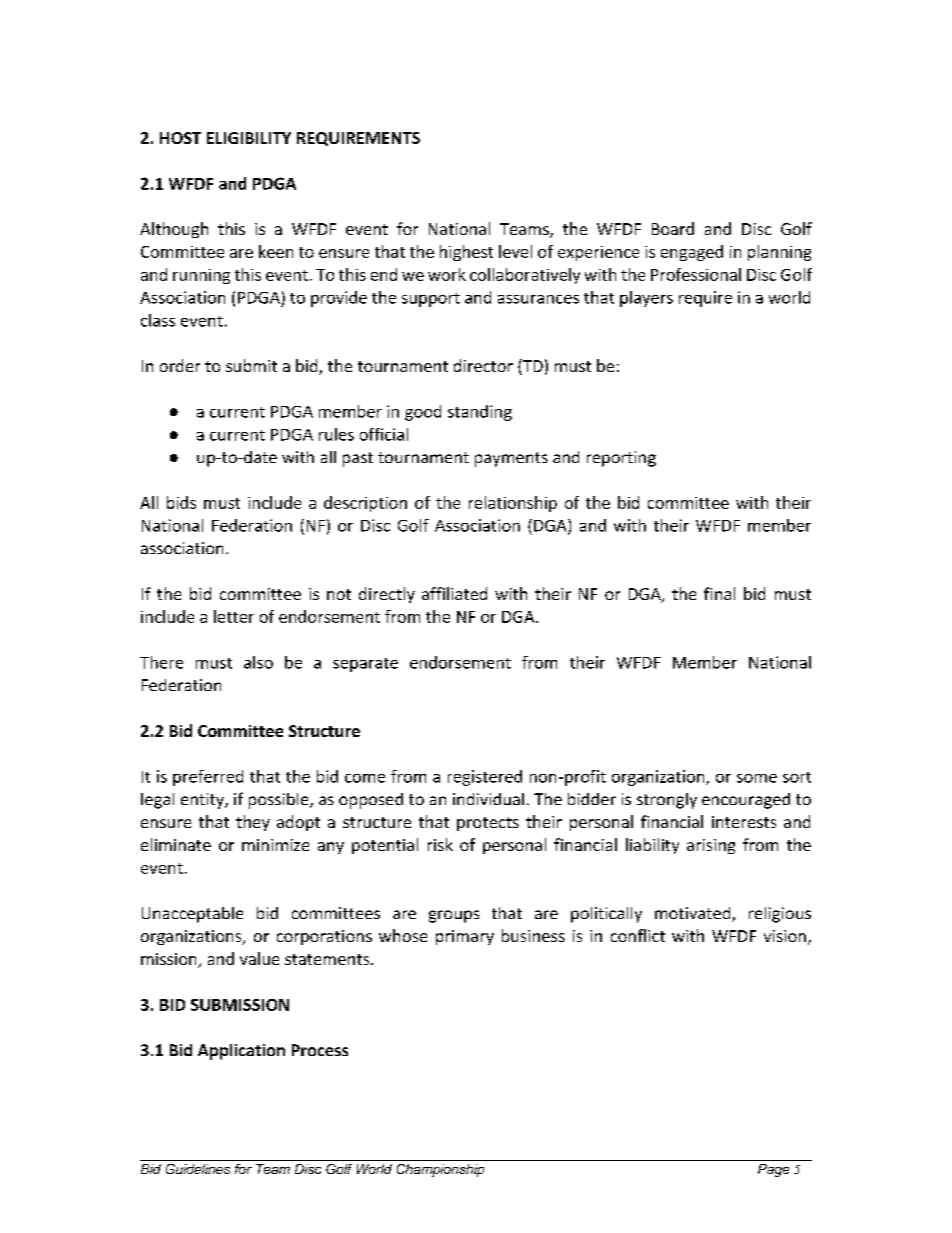 This screenshot has width=952, height=1233. What do you see at coordinates (258, 662) in the screenshot?
I see `also` at bounding box center [258, 662].
